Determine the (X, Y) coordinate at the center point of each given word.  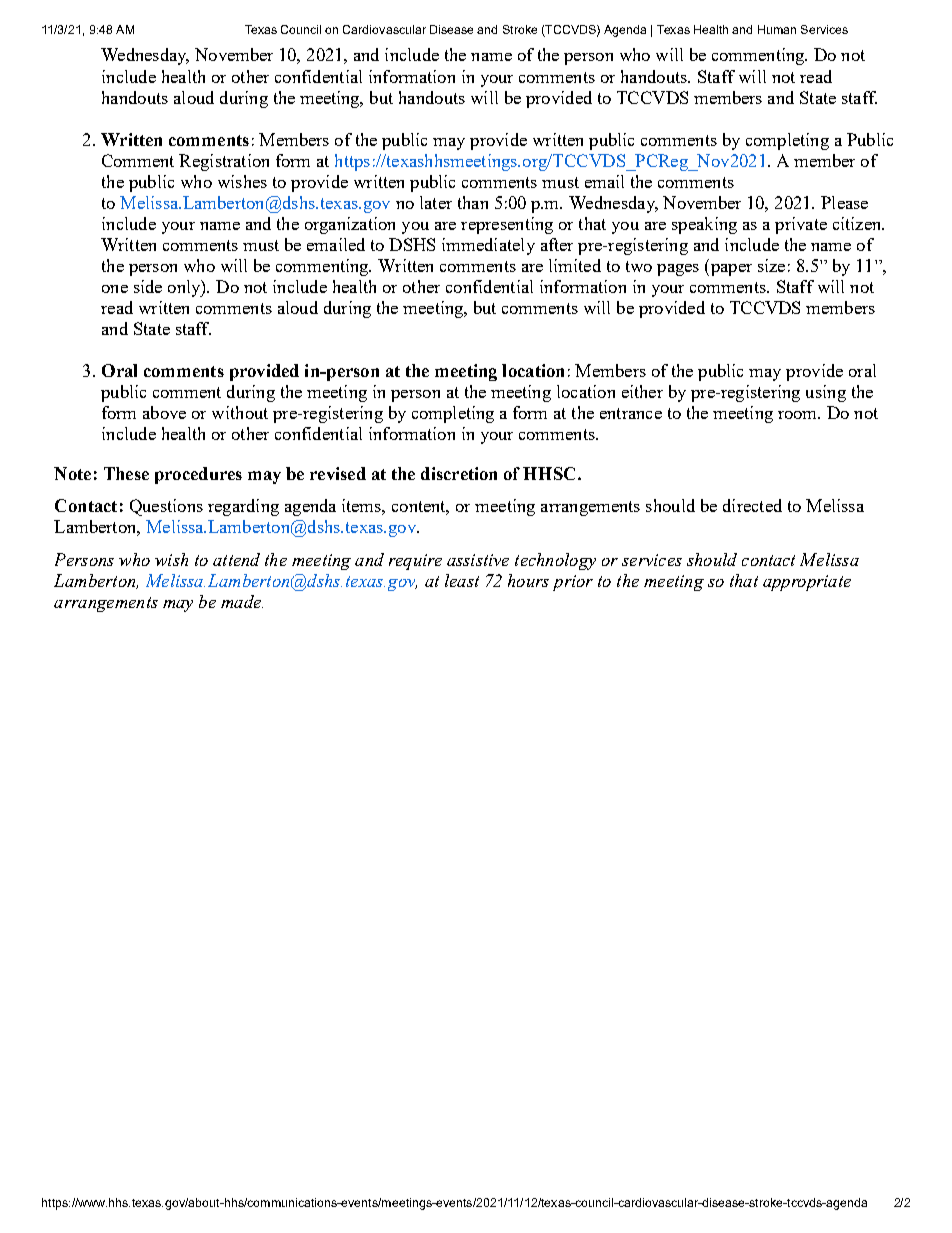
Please (844, 202)
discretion (459, 473)
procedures (198, 475)
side (148, 286)
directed (752, 505)
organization (350, 225)
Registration (224, 162)
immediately (488, 246)
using (826, 393)
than (473, 202)
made (242, 601)
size (771, 265)
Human (777, 29)
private (801, 225)
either (642, 391)
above (164, 412)
